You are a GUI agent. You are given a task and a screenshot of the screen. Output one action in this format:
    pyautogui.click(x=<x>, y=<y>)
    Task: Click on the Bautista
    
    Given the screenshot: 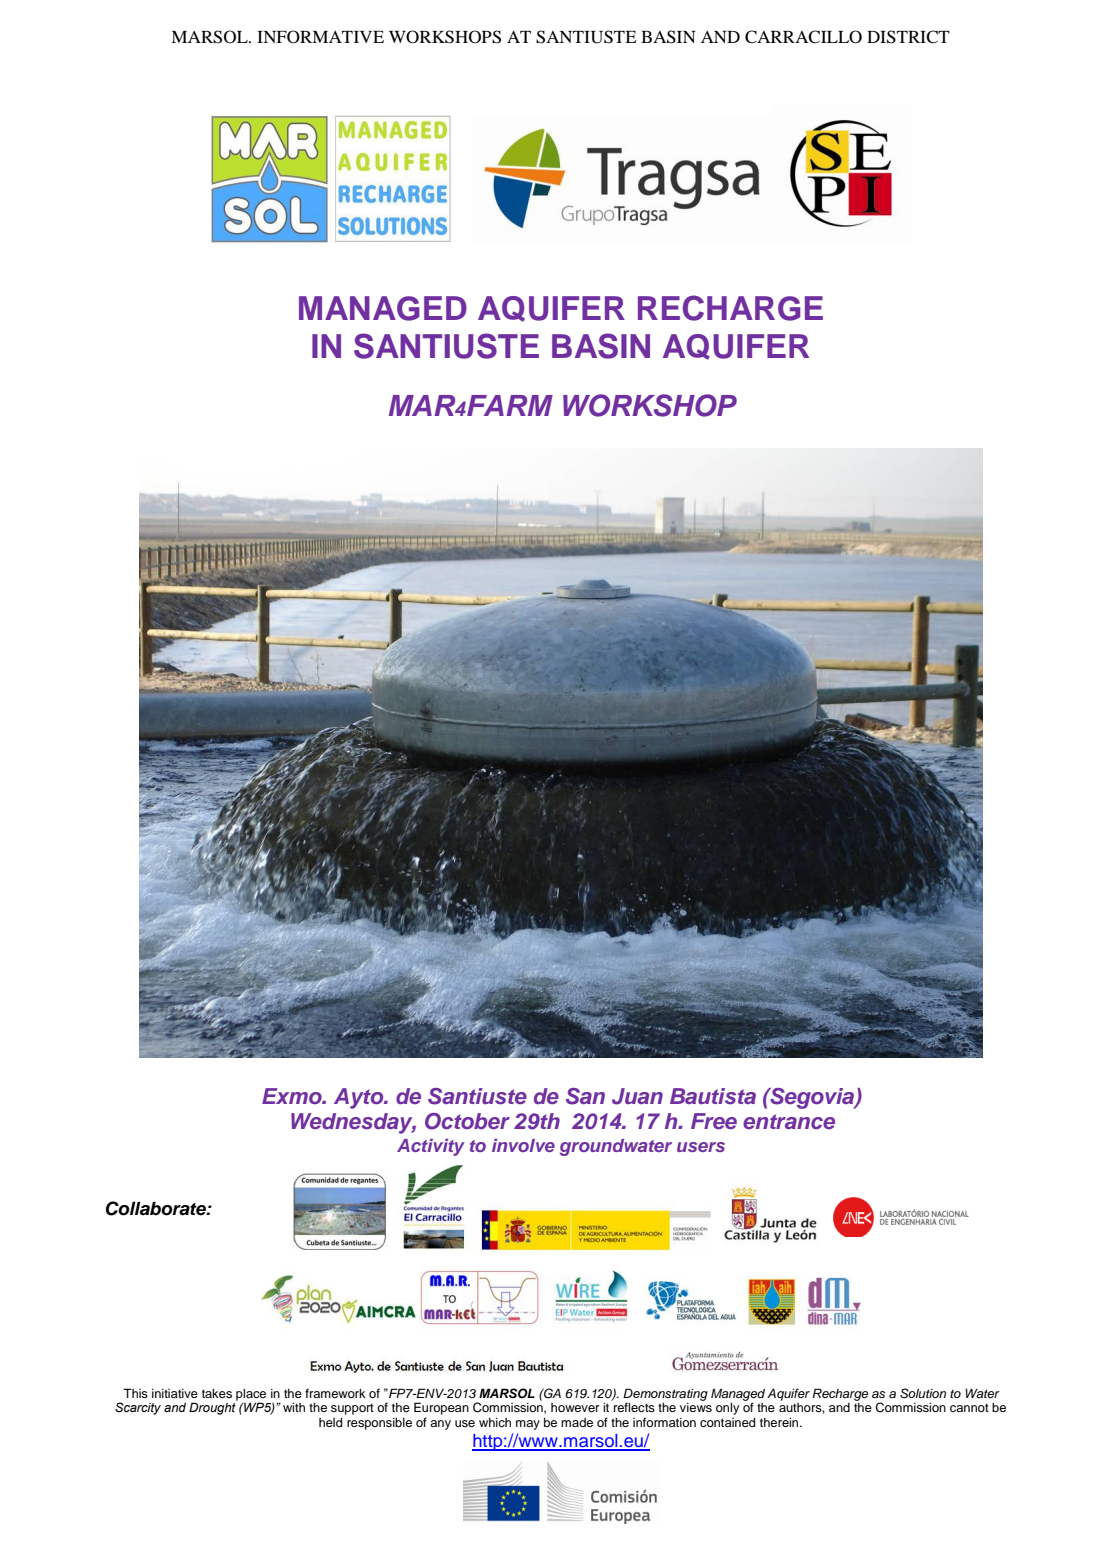 What is the action you would take?
    pyautogui.click(x=713, y=1096)
